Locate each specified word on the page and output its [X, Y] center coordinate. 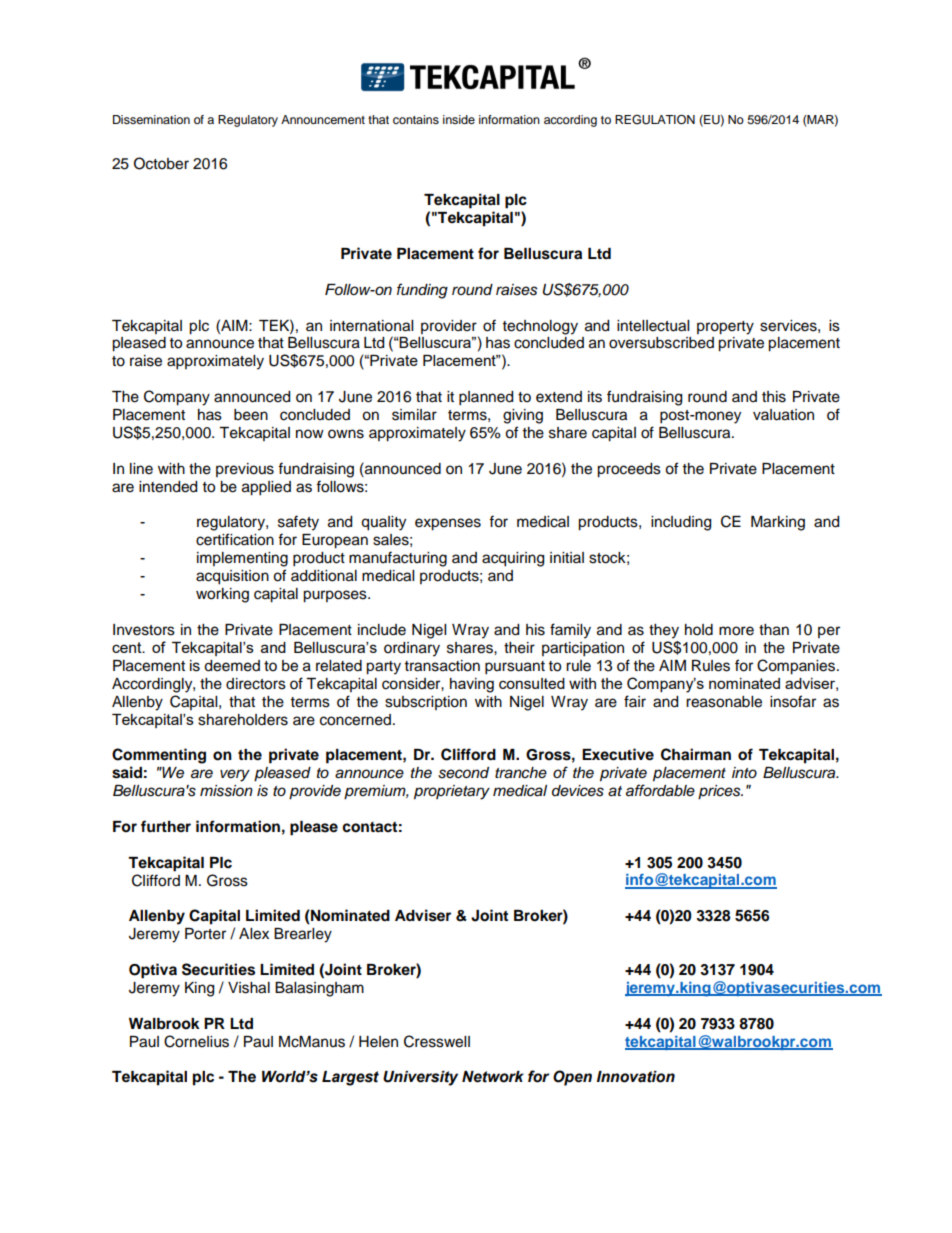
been [251, 415]
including [681, 523]
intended [168, 487]
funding [422, 291]
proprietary [452, 792]
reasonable [724, 702]
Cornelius [196, 1041]
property [725, 328]
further [166, 826]
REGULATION [655, 119]
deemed [232, 666]
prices [720, 792]
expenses [448, 524]
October [161, 163]
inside [459, 119]
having [472, 685]
